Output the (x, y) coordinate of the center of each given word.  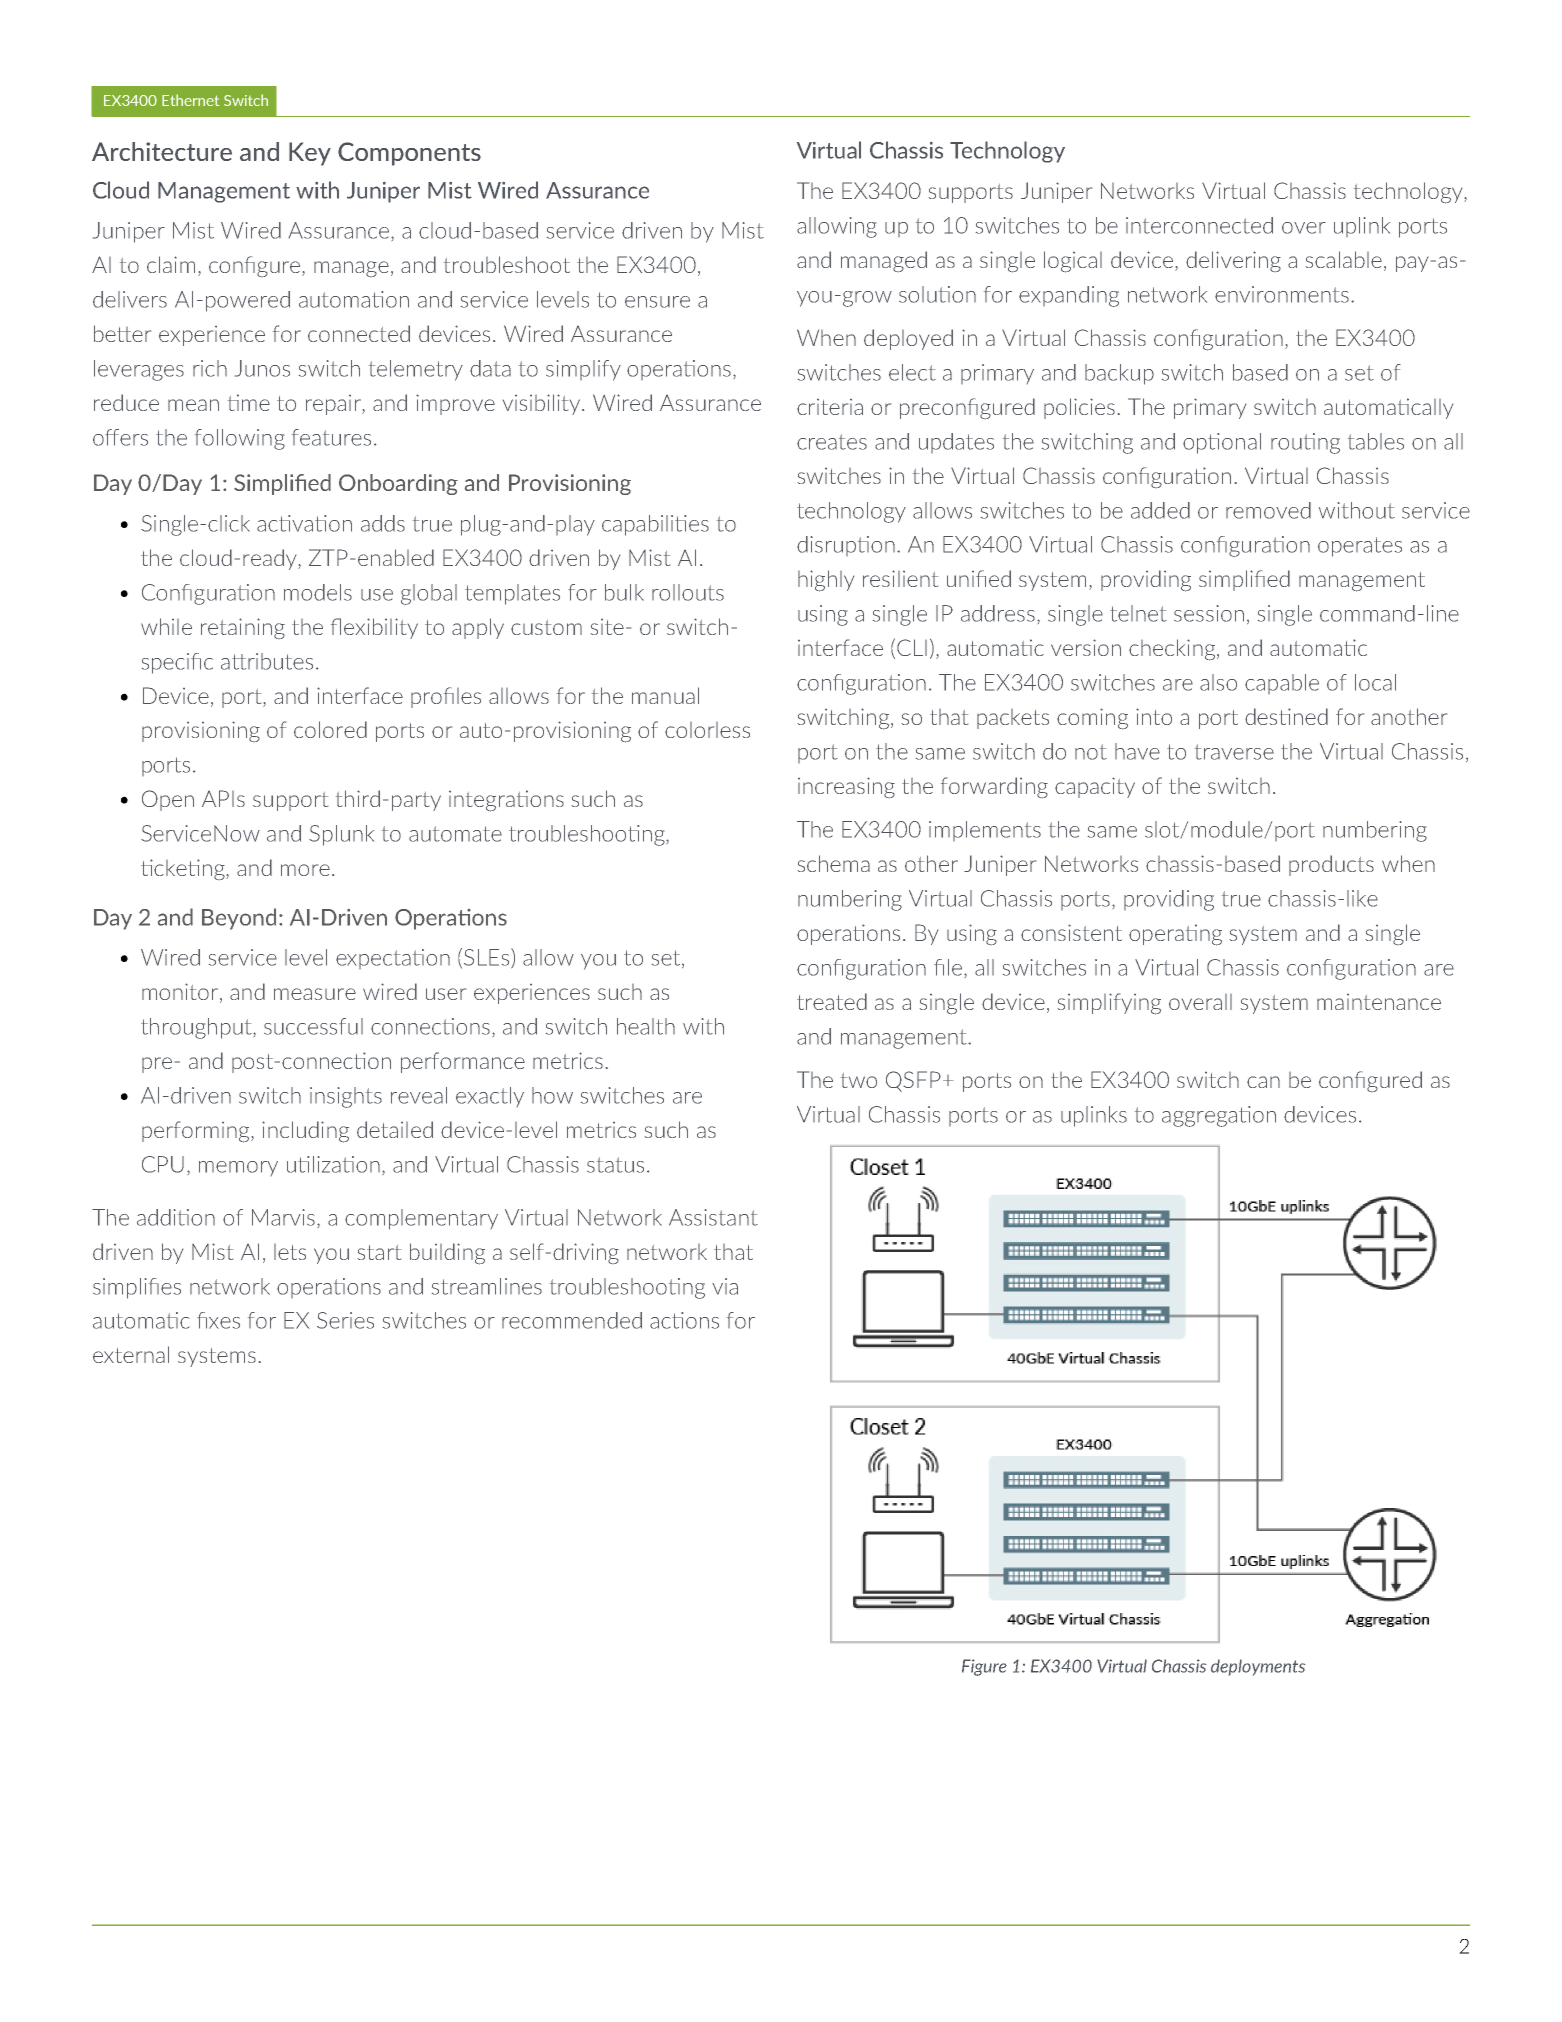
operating (1175, 935)
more (305, 870)
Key (310, 154)
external (131, 1354)
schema (834, 863)
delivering (1233, 261)
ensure (657, 302)
